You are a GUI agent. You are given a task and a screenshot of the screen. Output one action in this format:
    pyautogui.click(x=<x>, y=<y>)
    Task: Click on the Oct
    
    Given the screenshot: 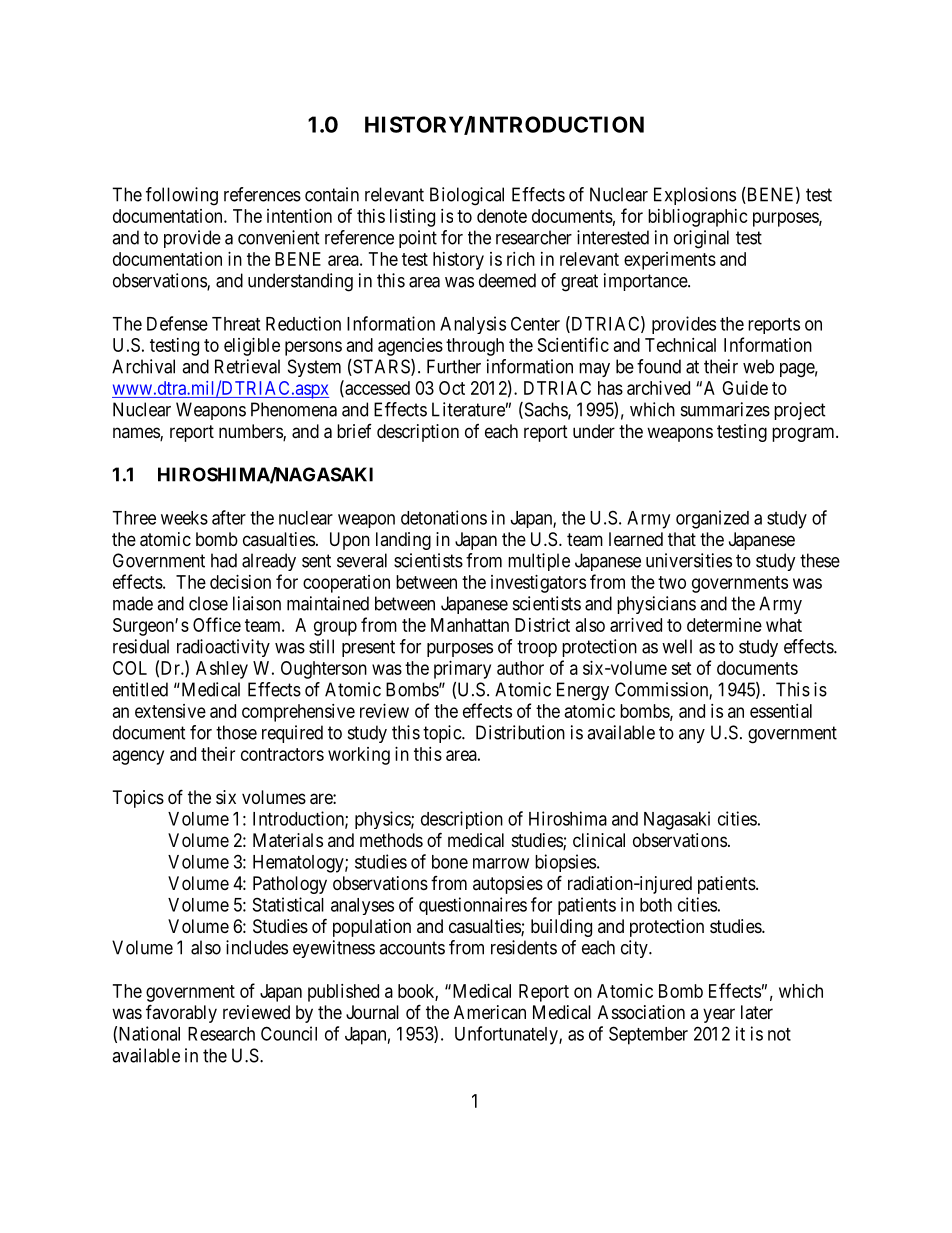 What is the action you would take?
    pyautogui.click(x=452, y=388)
